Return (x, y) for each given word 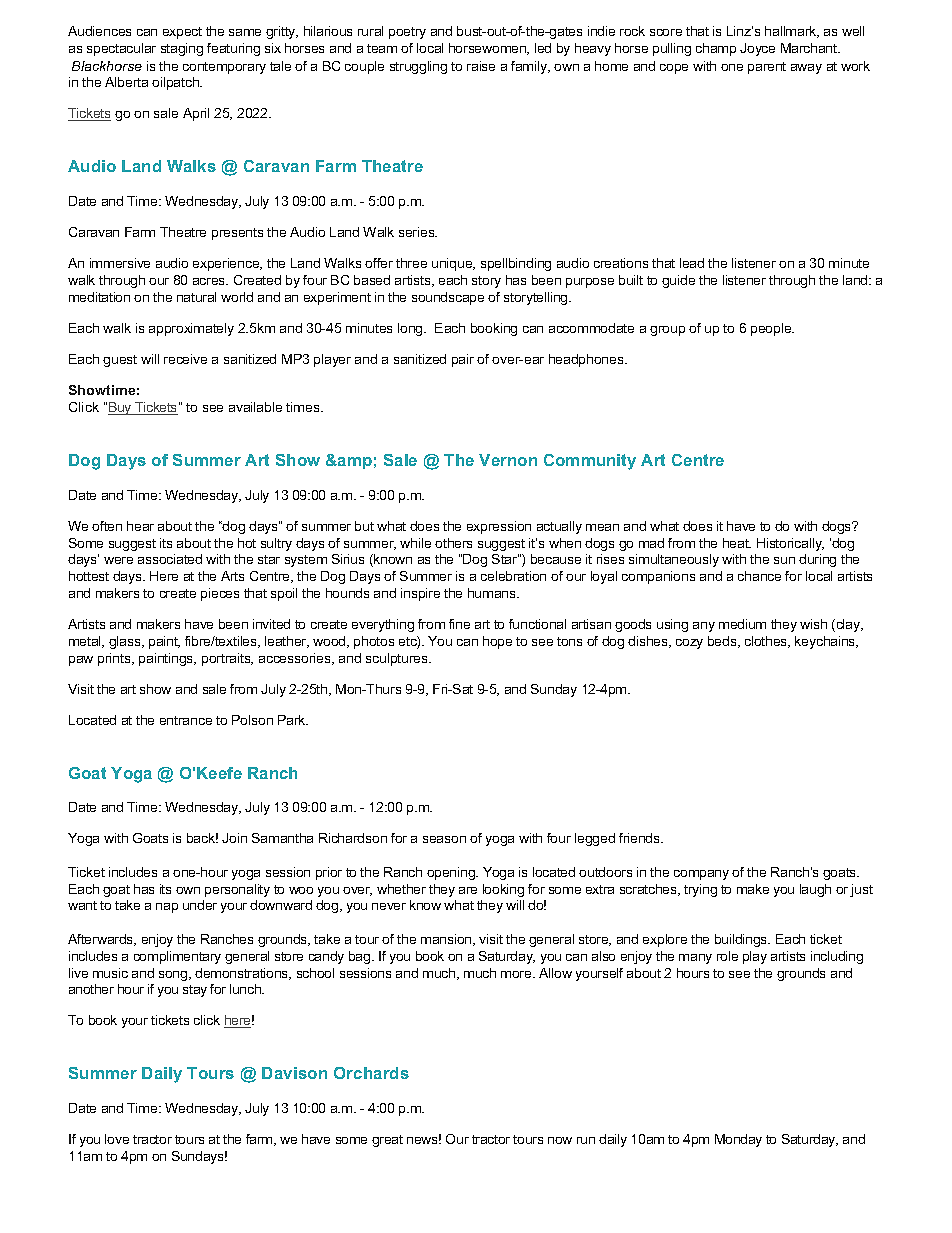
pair (463, 360)
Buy (121, 408)
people (772, 329)
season (444, 839)
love (117, 1139)
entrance (186, 720)
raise (481, 66)
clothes (767, 642)
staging (182, 49)
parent (767, 68)
